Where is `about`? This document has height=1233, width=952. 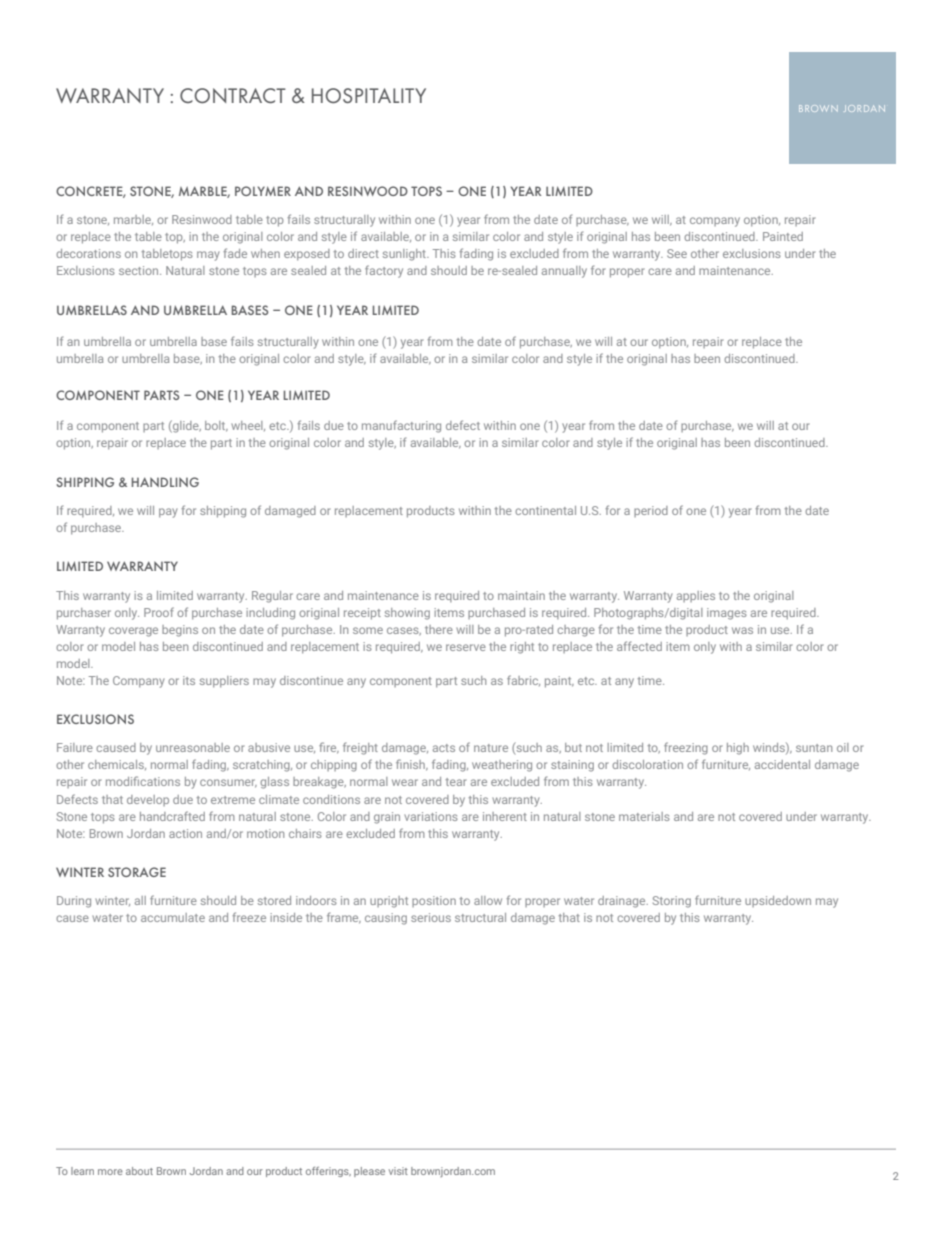 about is located at coordinates (139, 1171).
